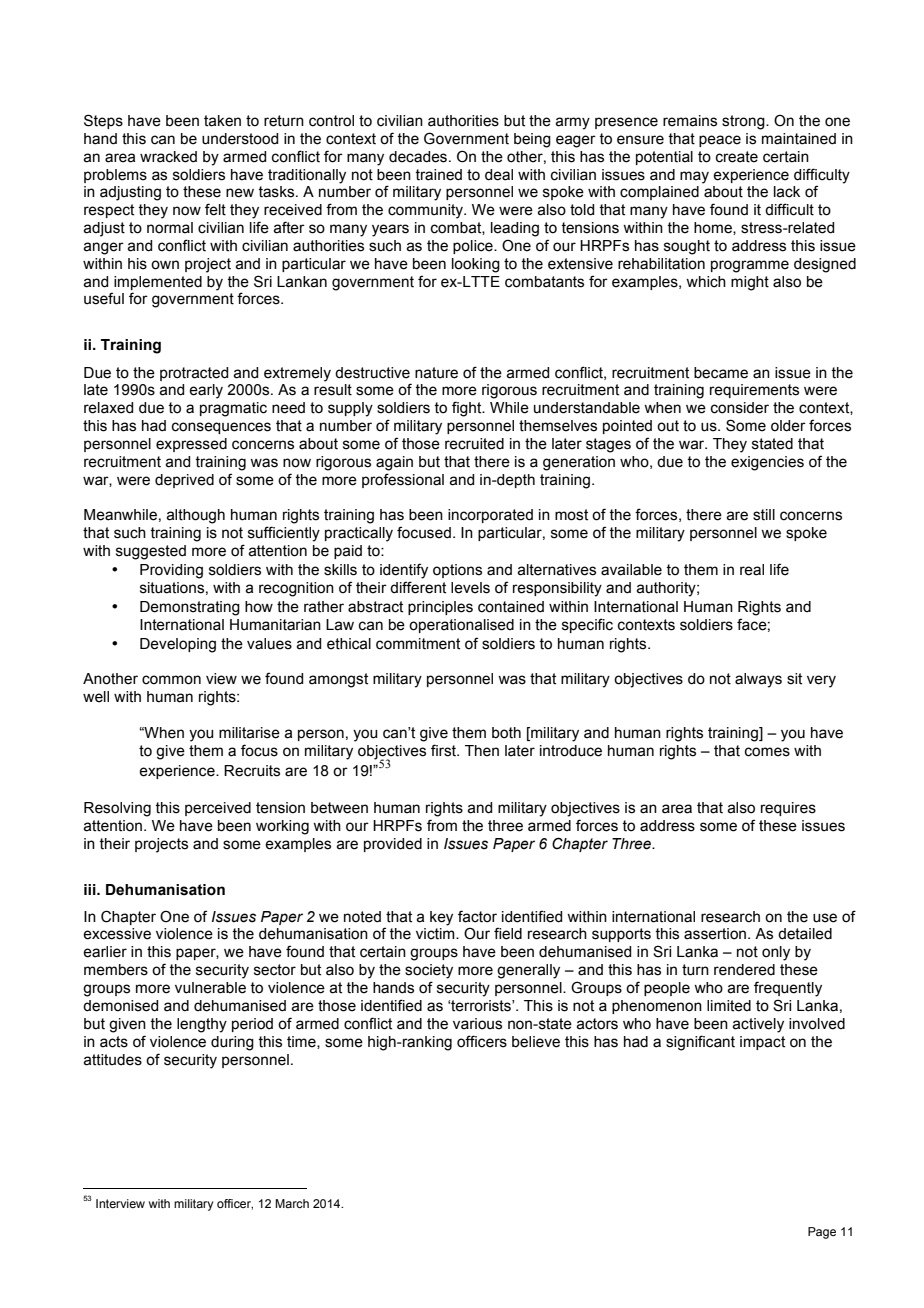 Image resolution: width=924 pixels, height=1308 pixels. What do you see at coordinates (536, 1042) in the page?
I see `believe` at bounding box center [536, 1042].
